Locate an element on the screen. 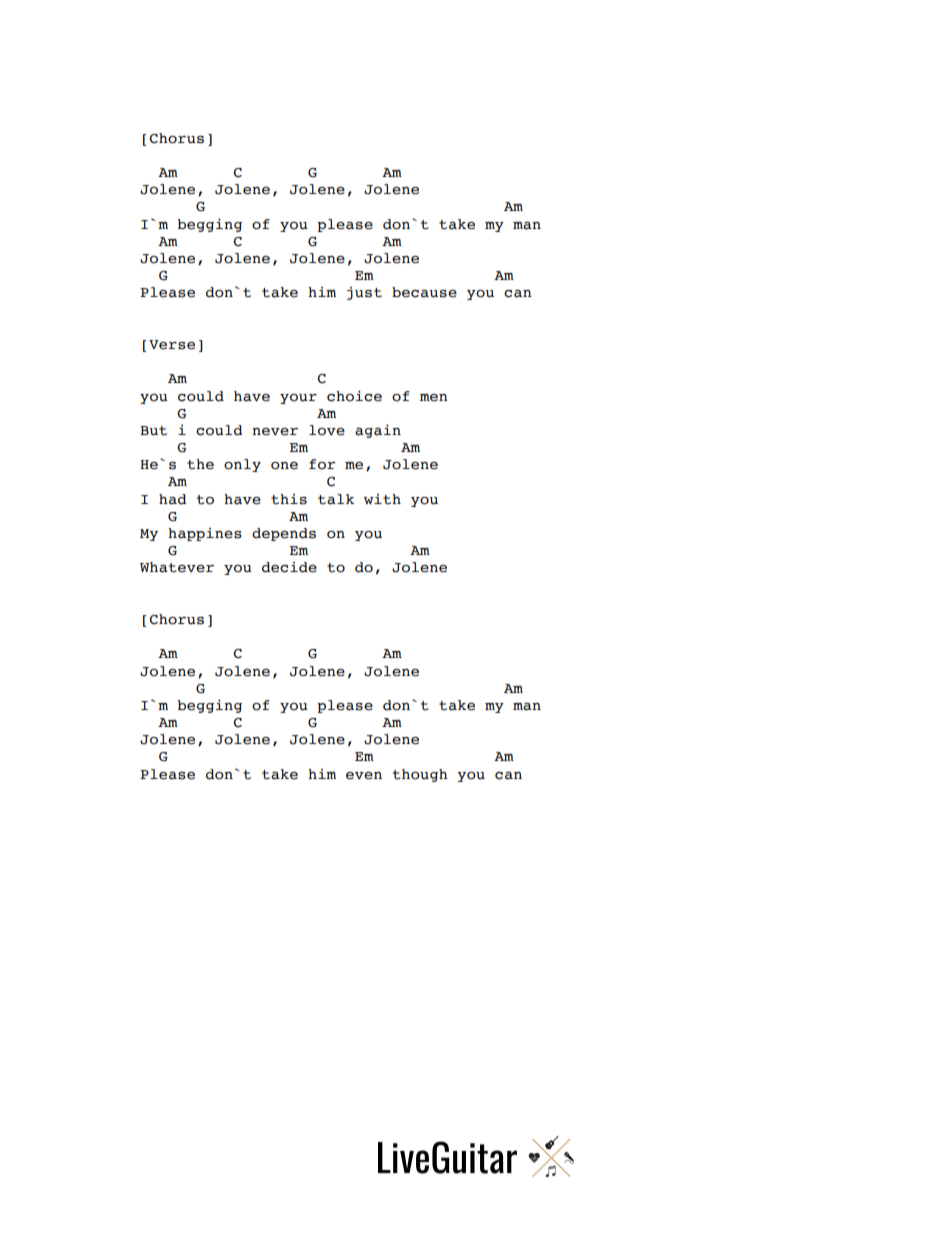  because is located at coordinates (424, 292).
